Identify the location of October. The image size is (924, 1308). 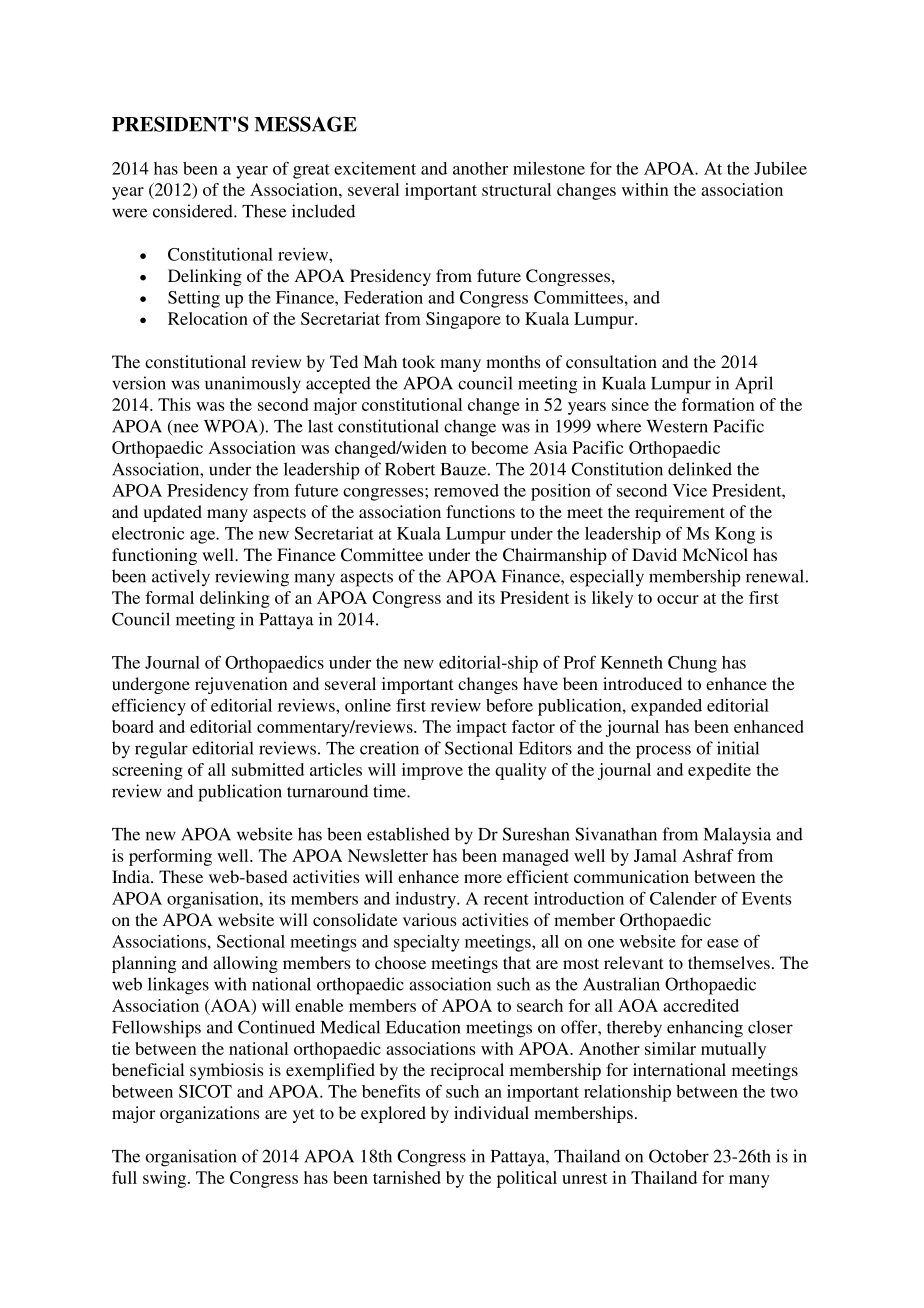
(679, 1156).
